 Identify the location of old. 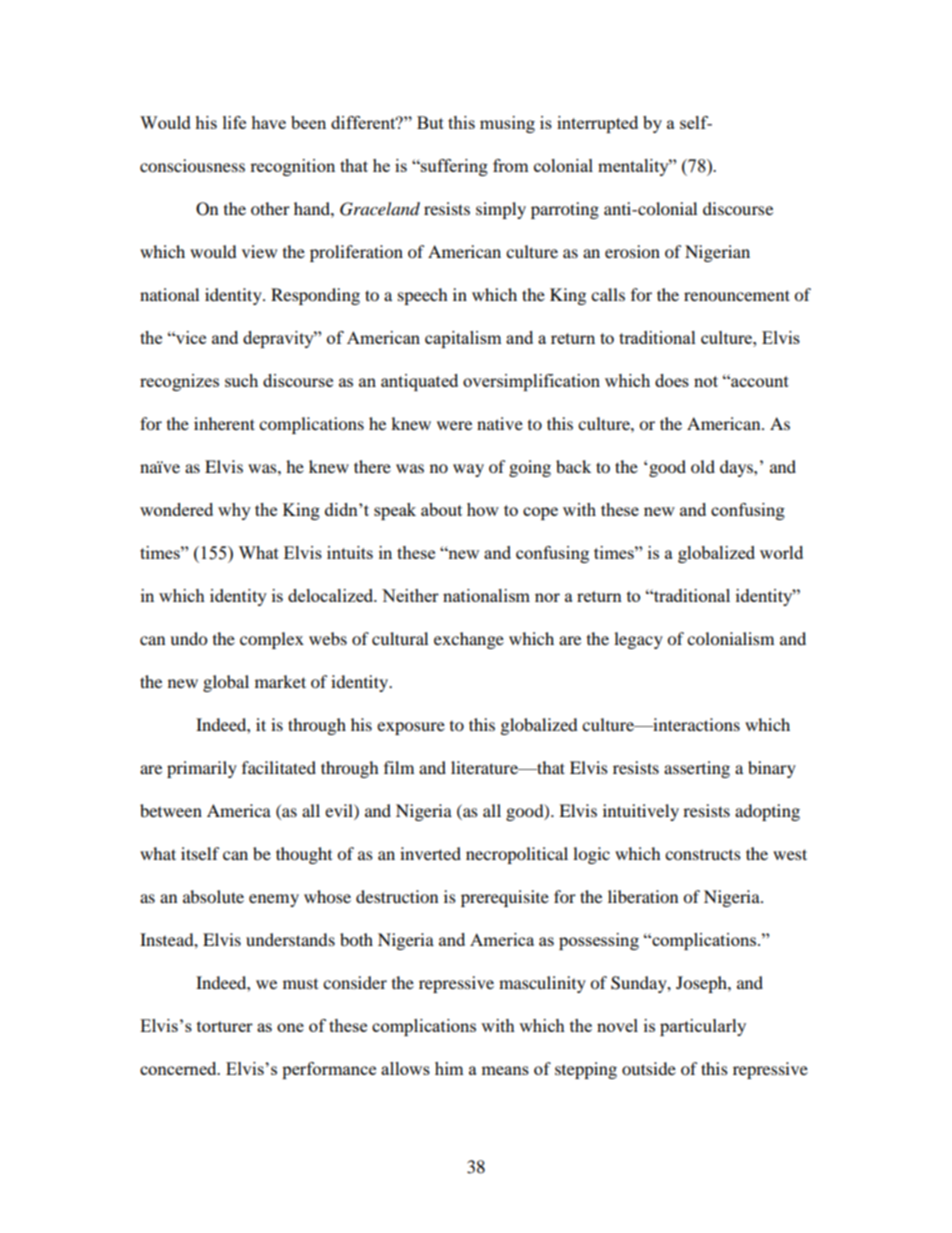
(703, 466).
